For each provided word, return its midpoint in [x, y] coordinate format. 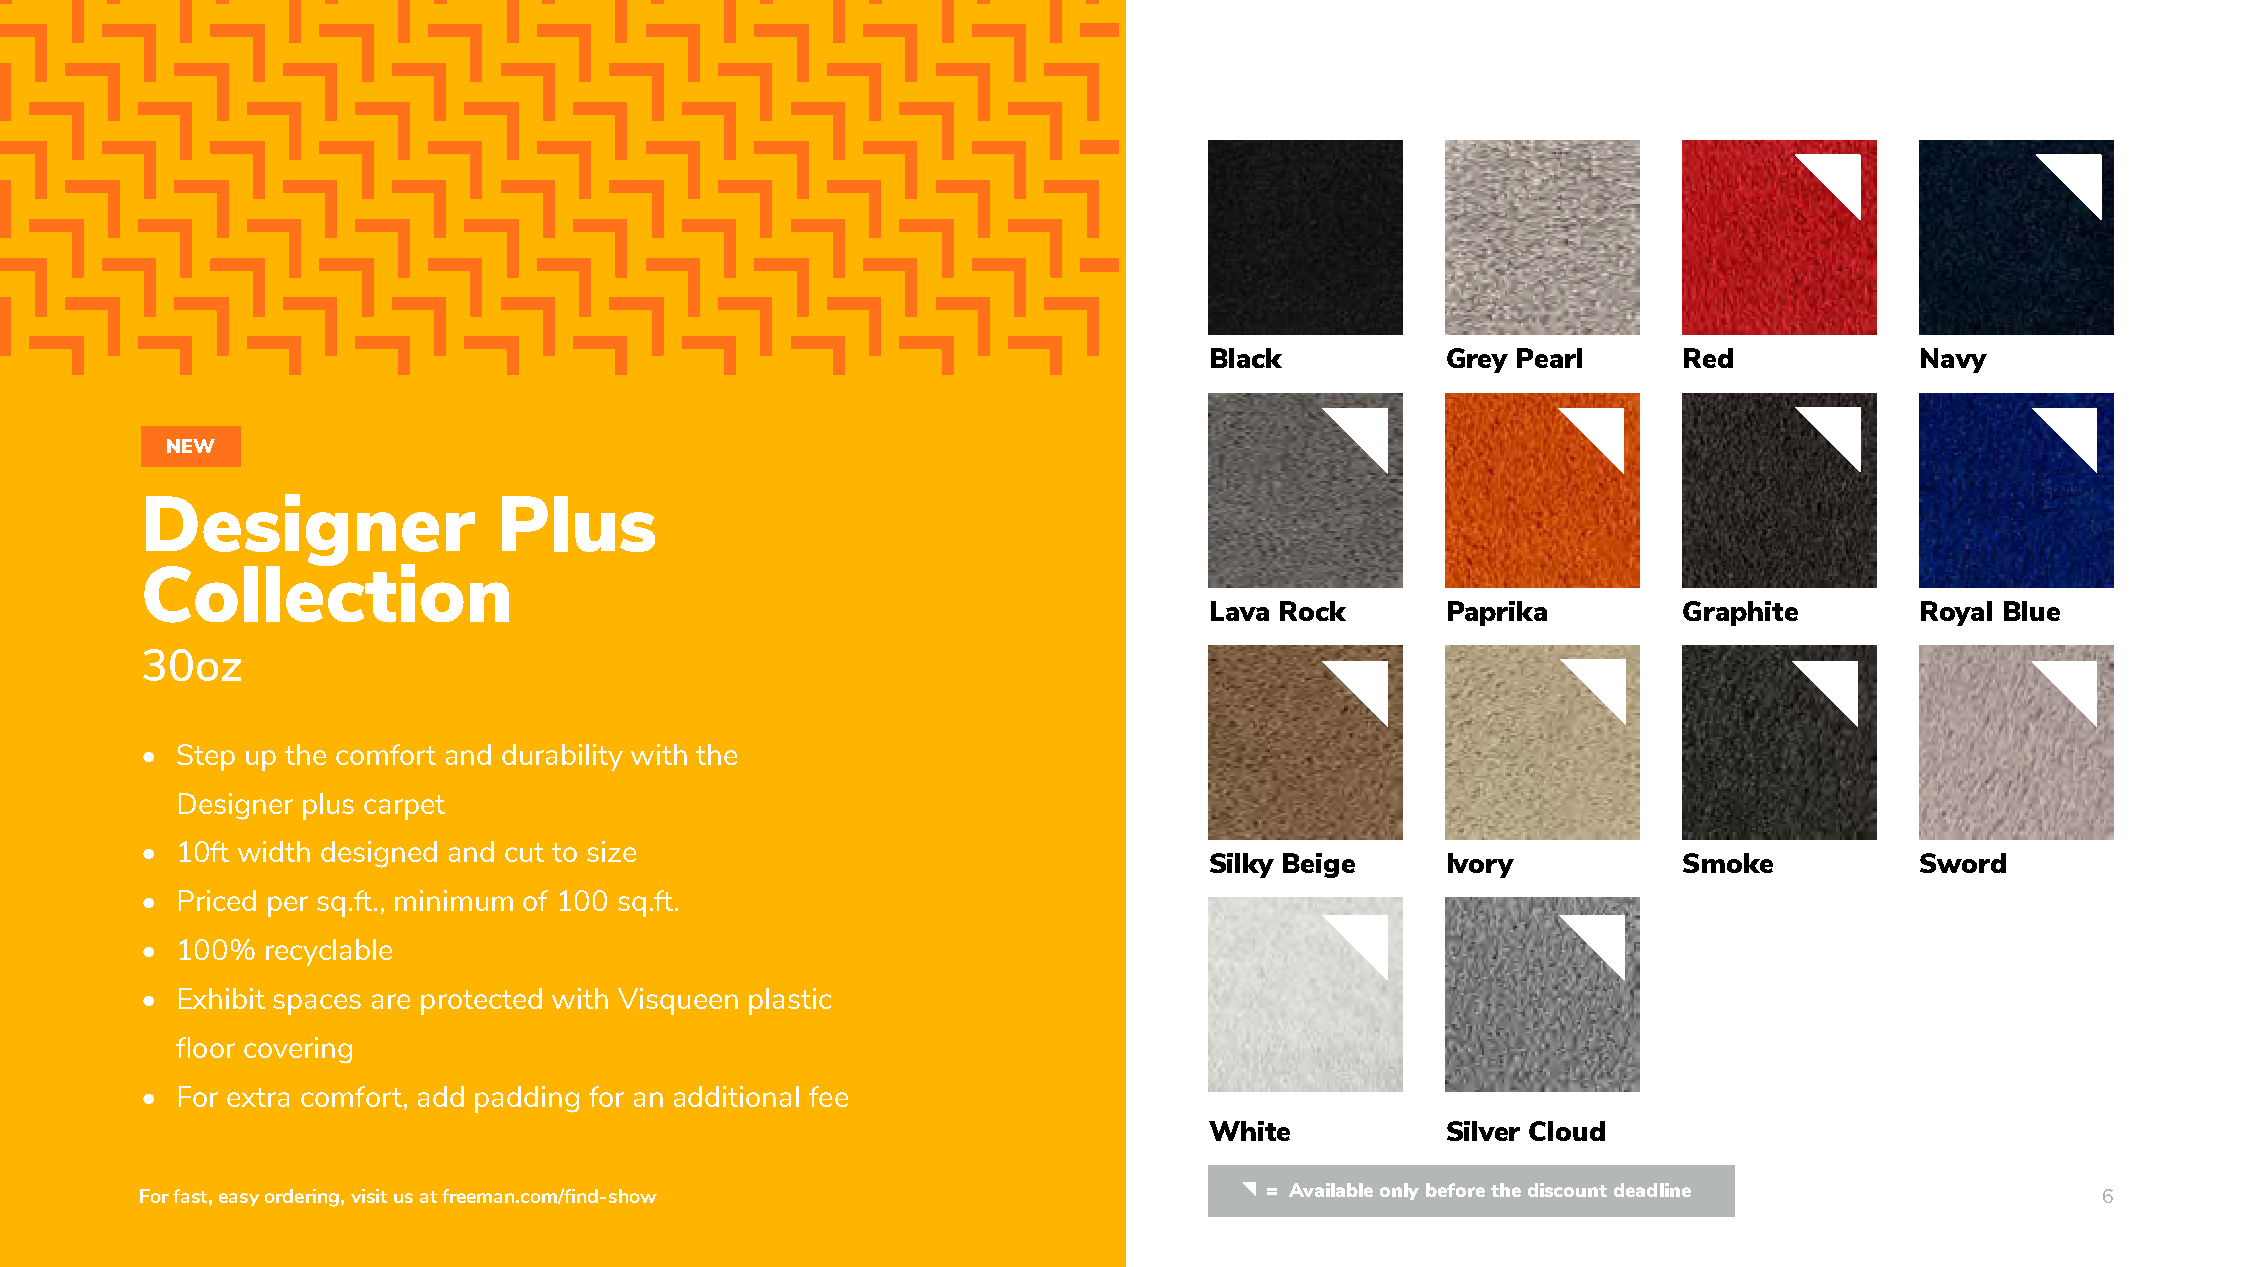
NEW [191, 446]
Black [1246, 358]
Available [1331, 1190]
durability [562, 757]
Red [1708, 358]
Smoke [1728, 863]
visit [369, 1196]
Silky [1242, 865]
